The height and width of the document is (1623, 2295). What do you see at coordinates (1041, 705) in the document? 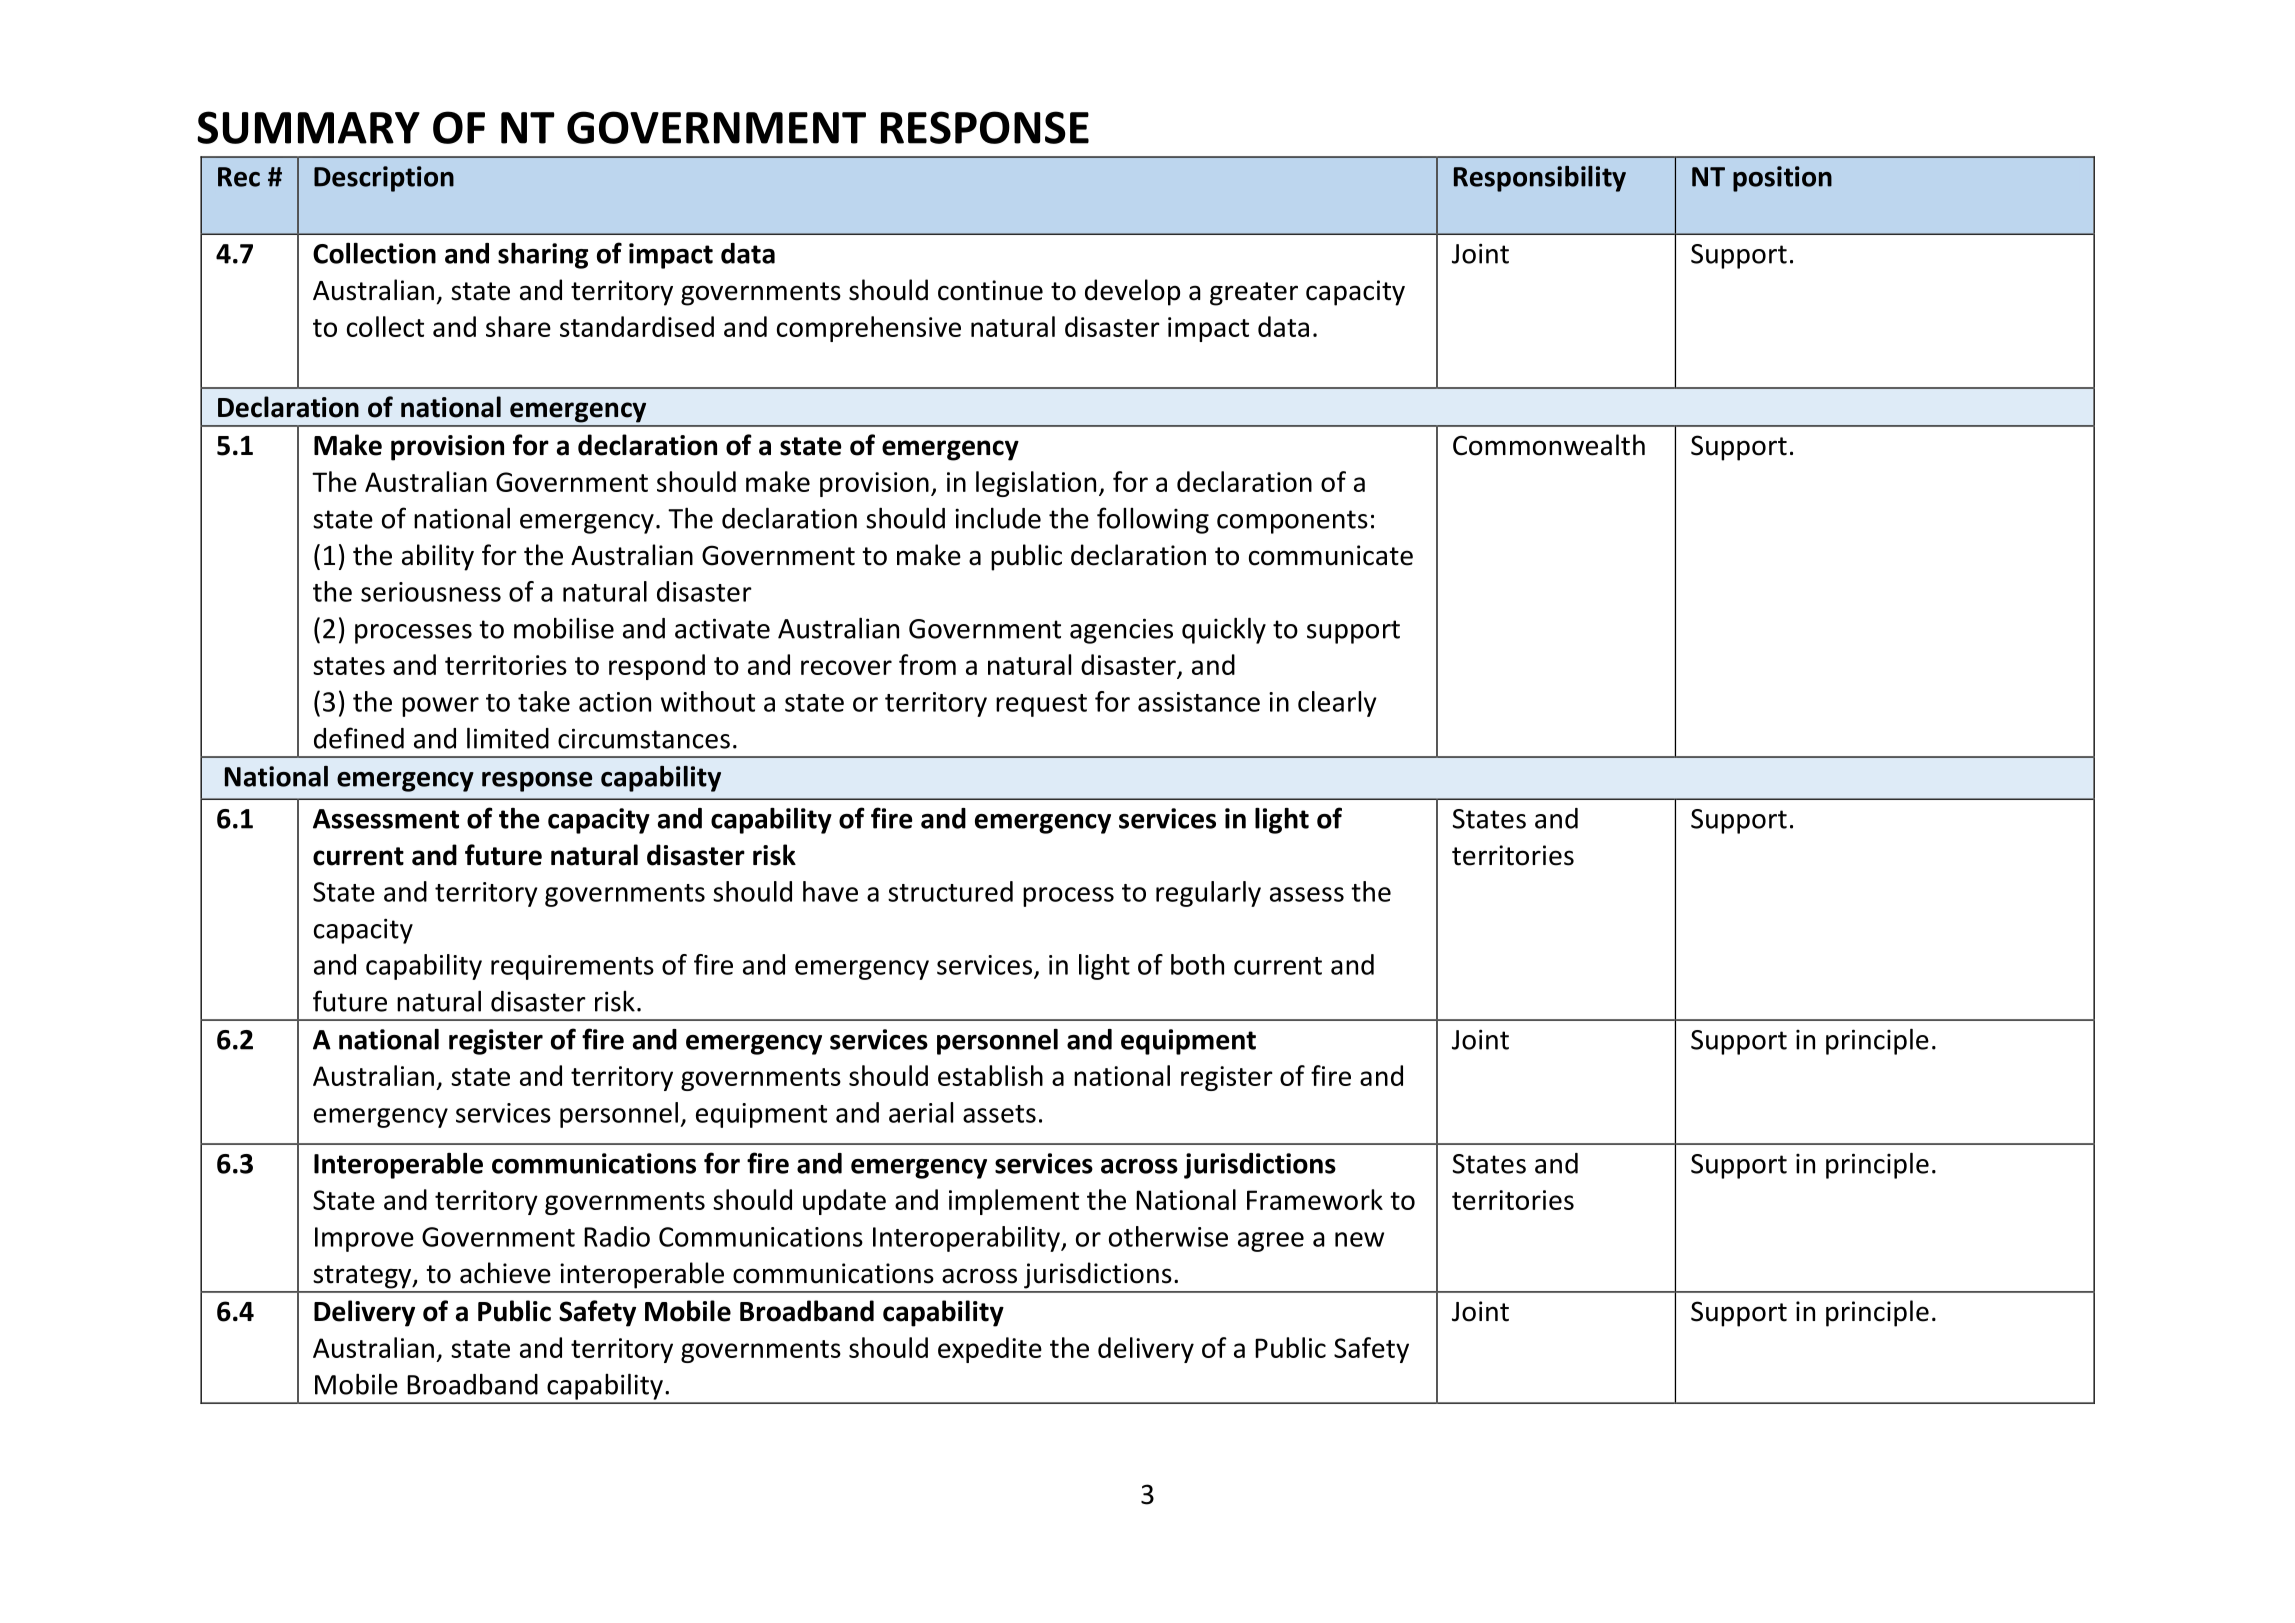
I see `request` at bounding box center [1041, 705].
